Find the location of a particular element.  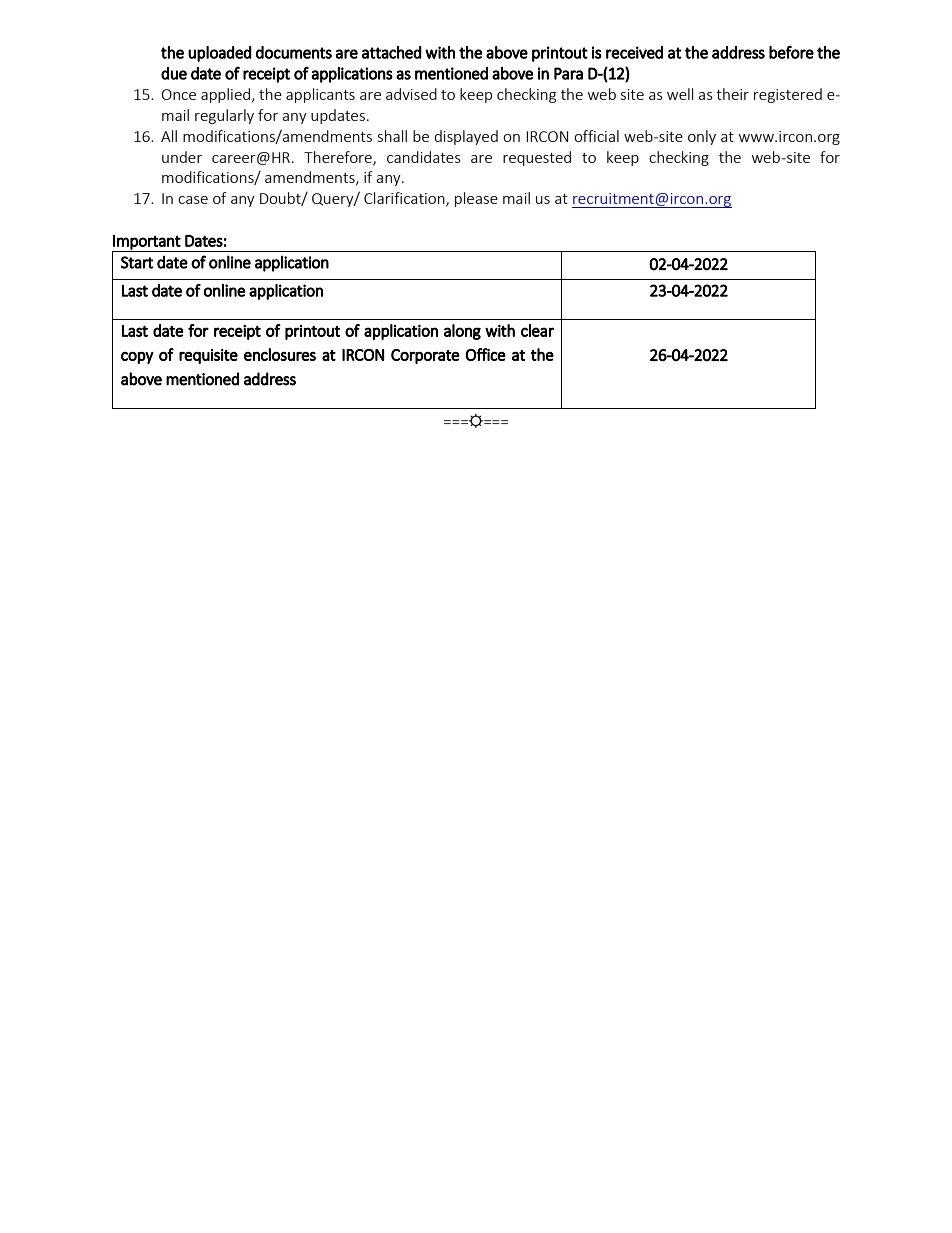

enclosures is located at coordinates (280, 354).
